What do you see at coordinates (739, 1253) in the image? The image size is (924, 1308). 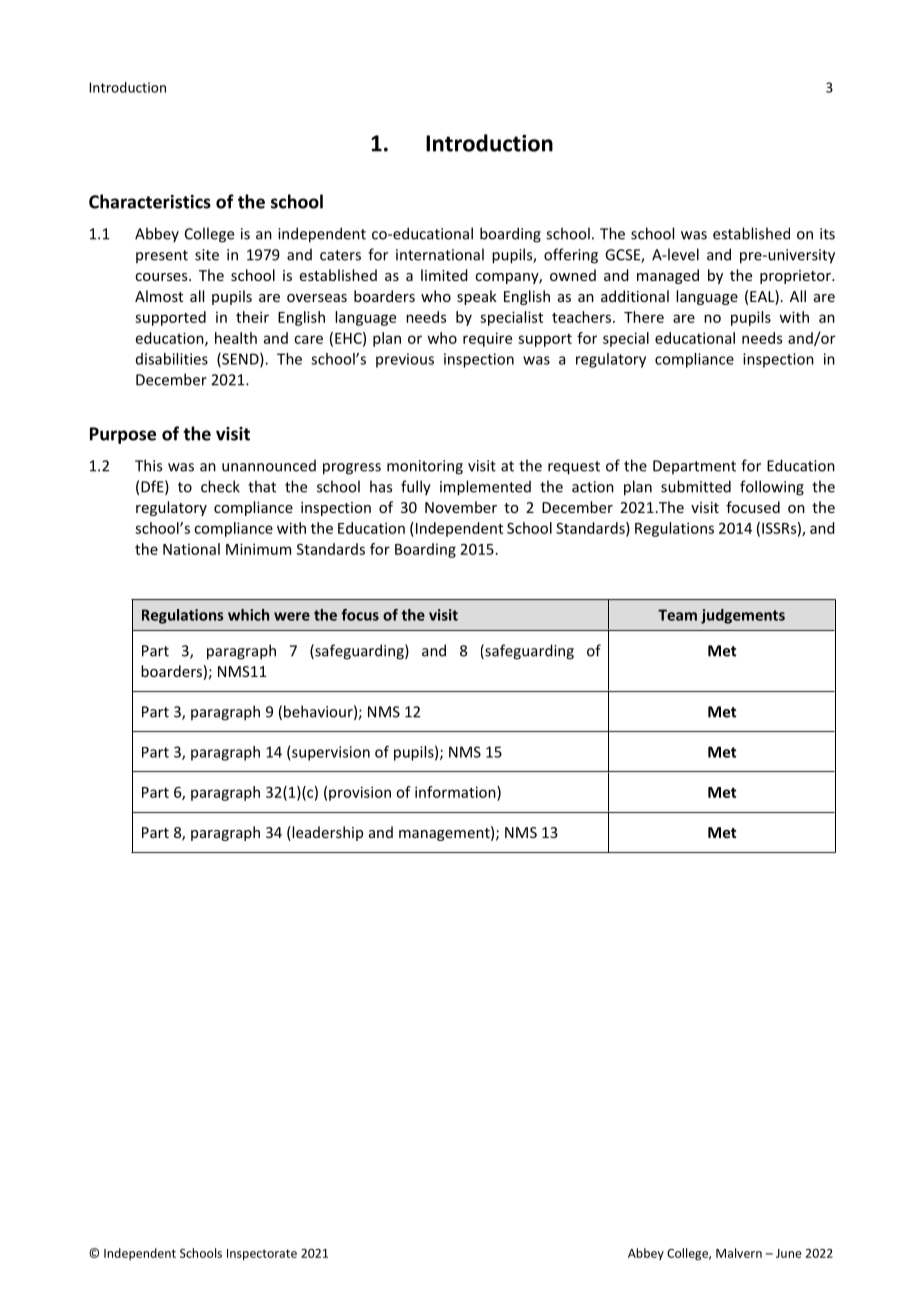 I see `Malvern` at bounding box center [739, 1253].
